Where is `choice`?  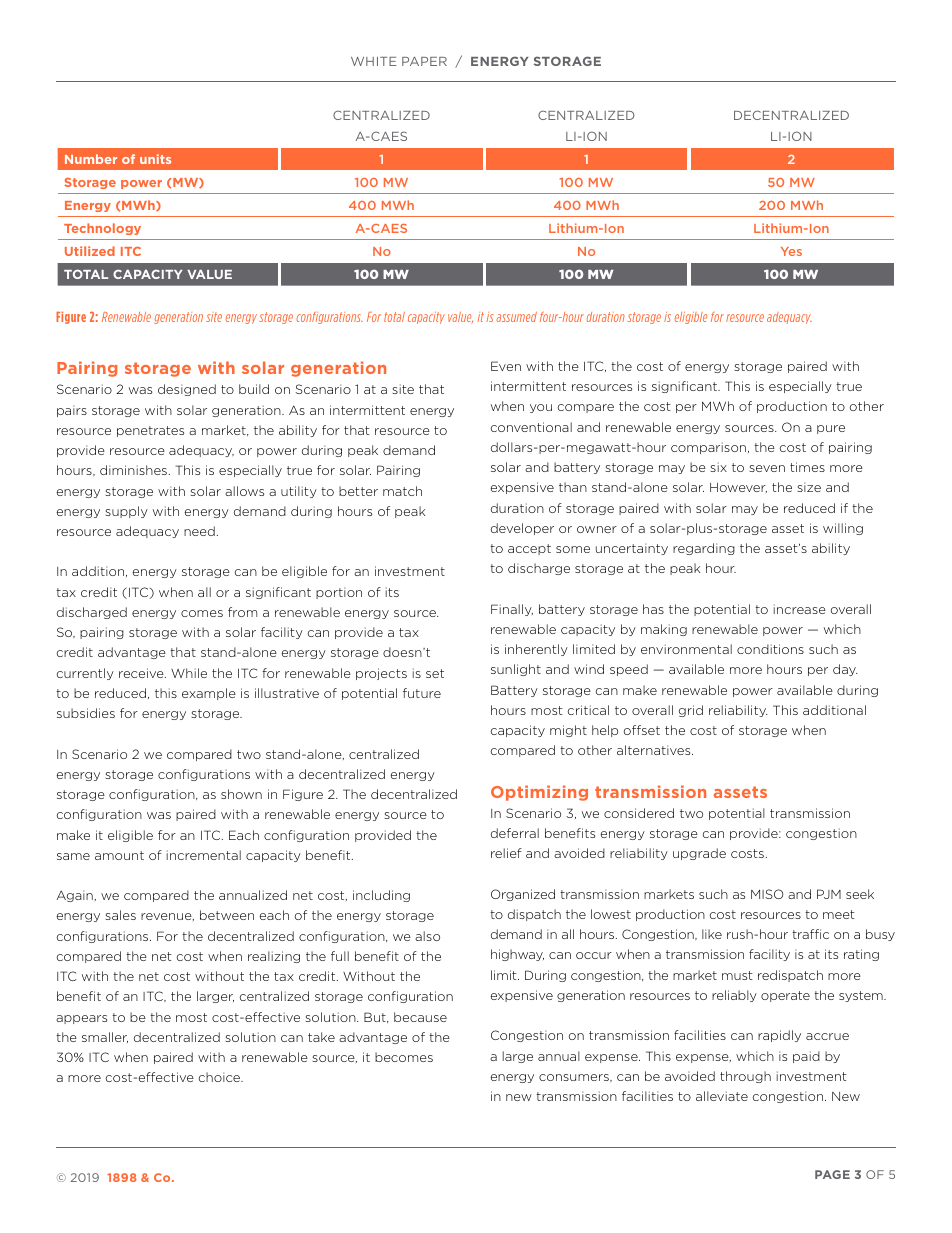 choice is located at coordinates (220, 1077).
